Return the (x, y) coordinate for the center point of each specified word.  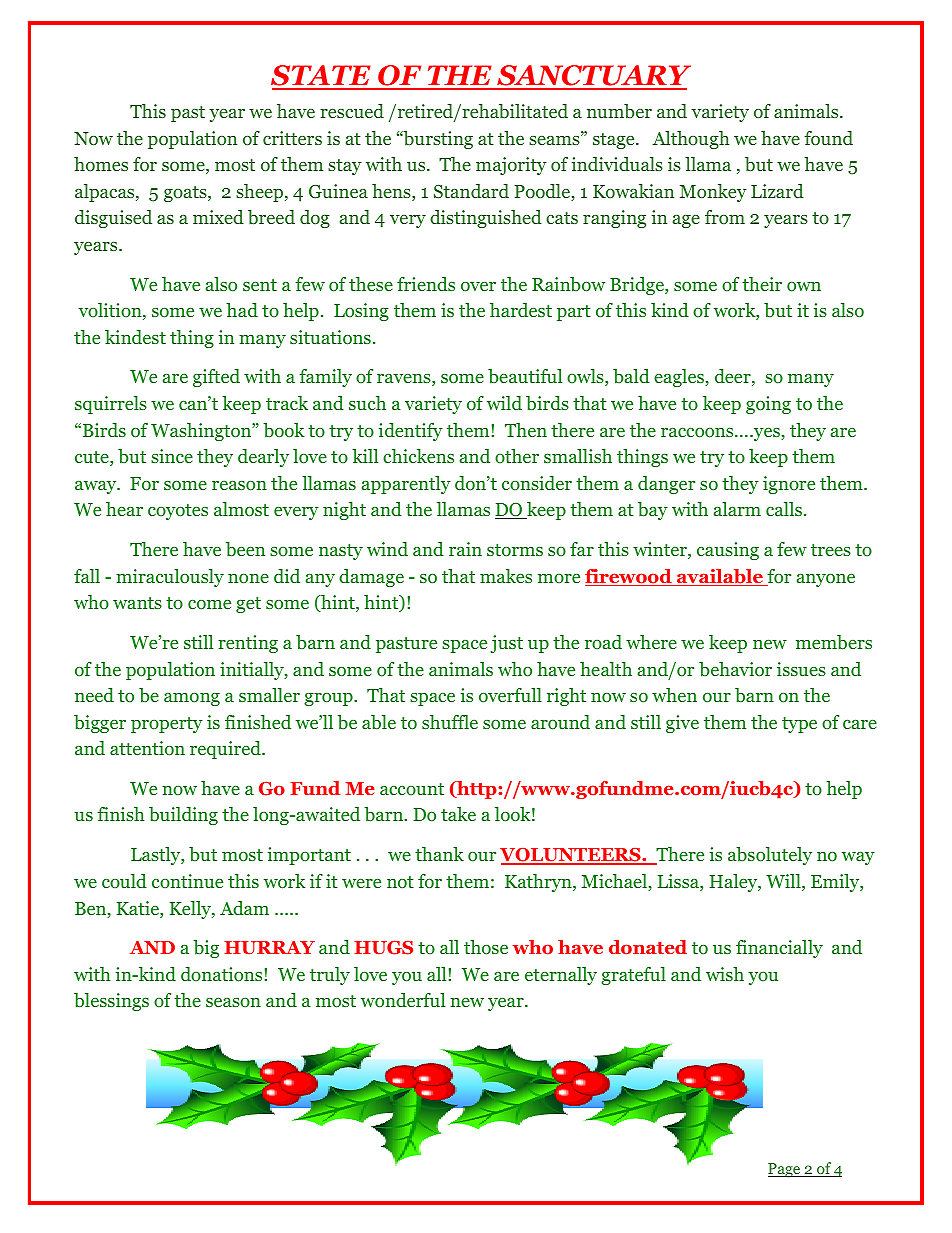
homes (101, 164)
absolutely (770, 856)
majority (511, 166)
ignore (789, 485)
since (172, 456)
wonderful (403, 1000)
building (183, 816)
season (233, 1003)
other (517, 456)
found (828, 138)
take (458, 814)
